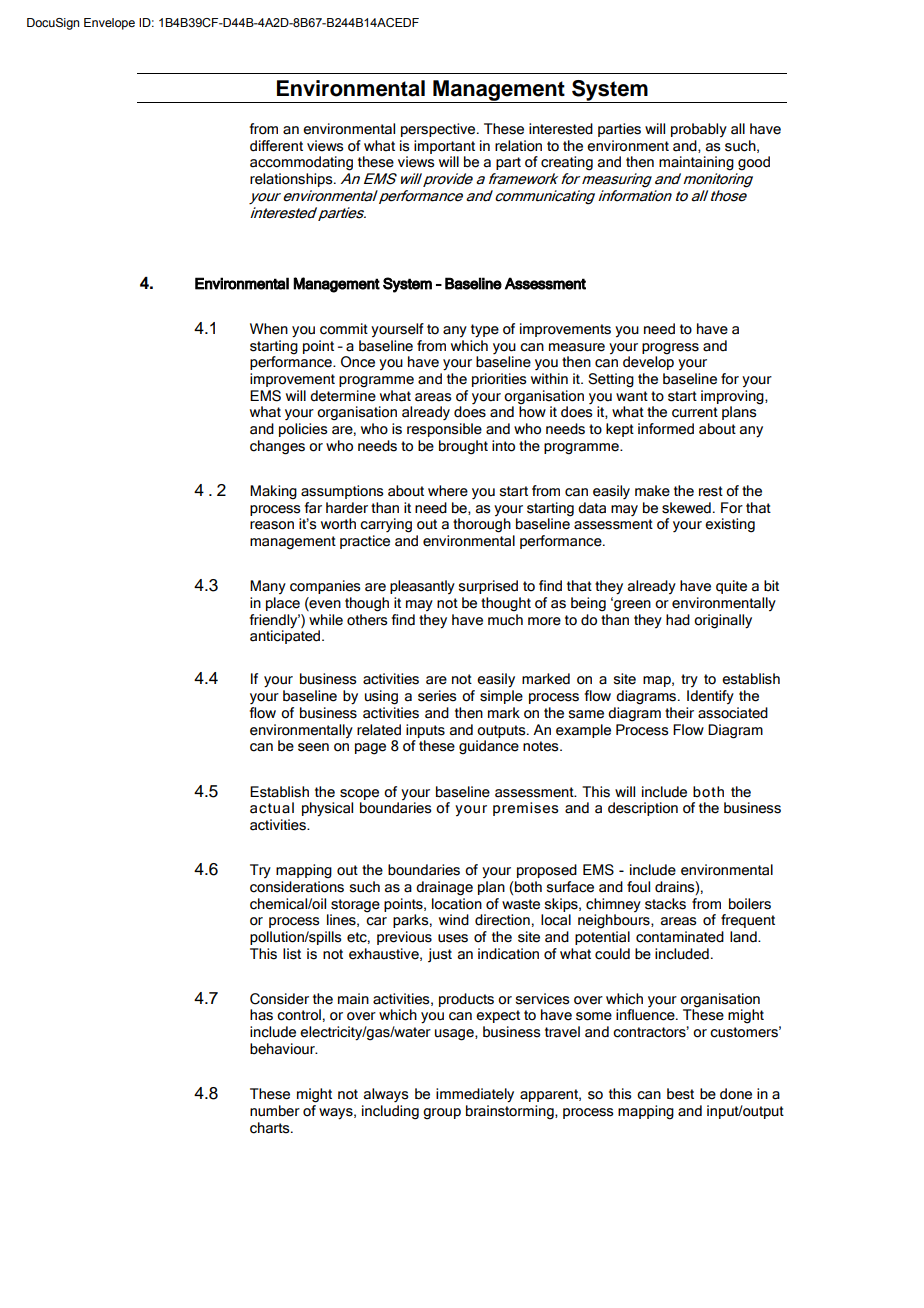  Describe the element at coordinates (503, 446) in the image. I see `into` at that location.
